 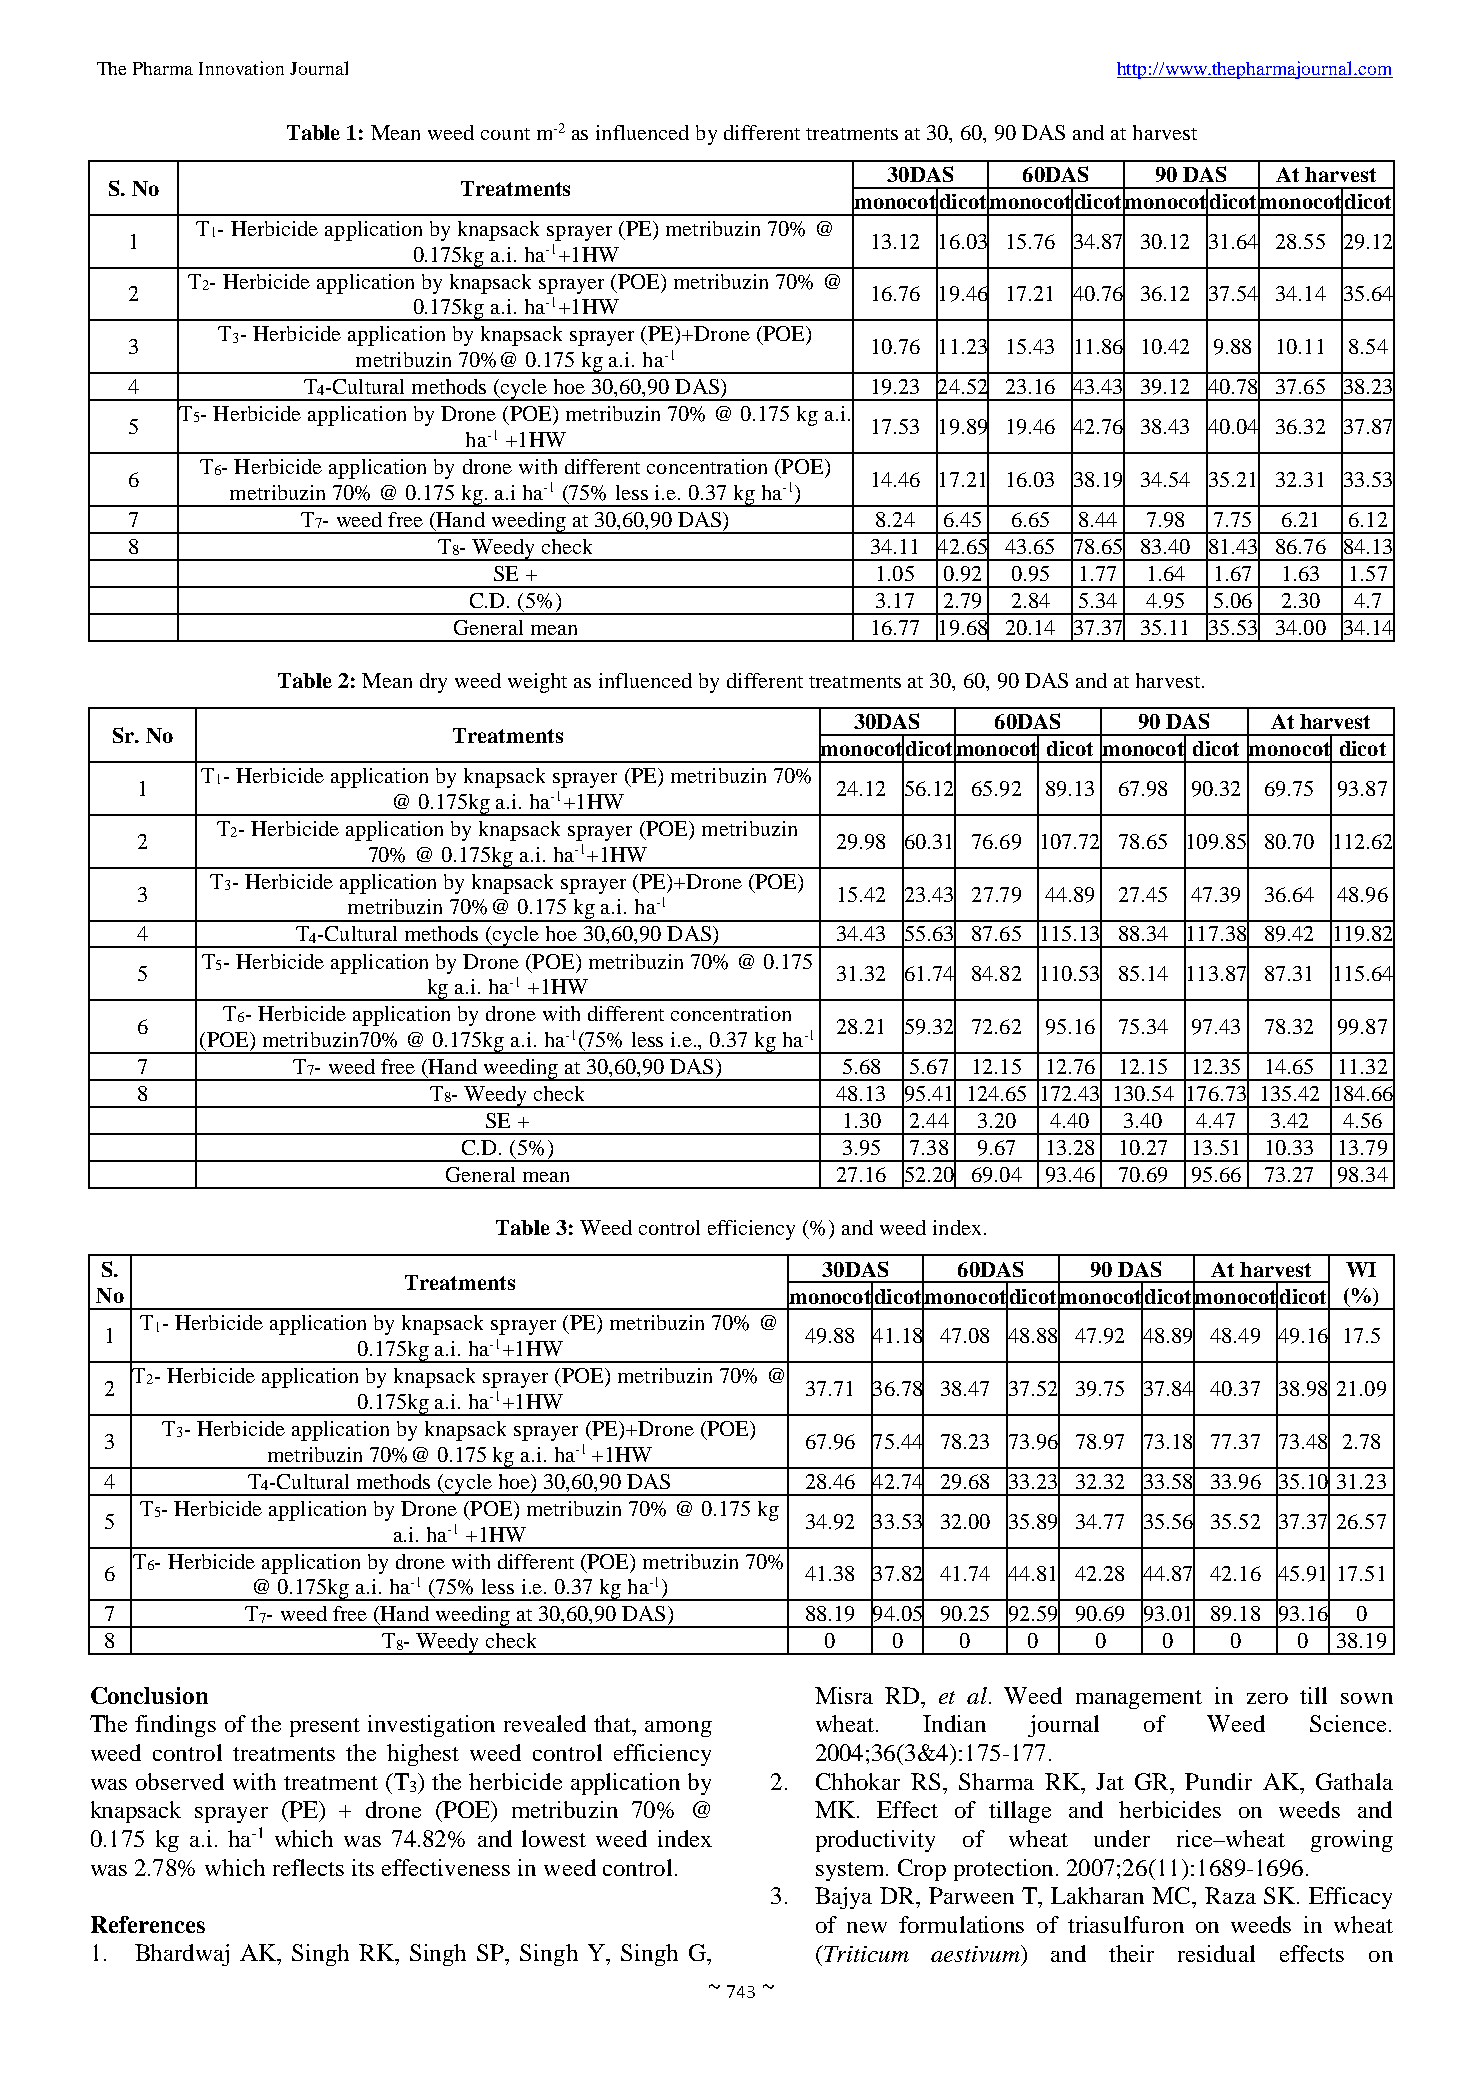 What do you see at coordinates (433, 683) in the screenshot?
I see `dry` at bounding box center [433, 683].
